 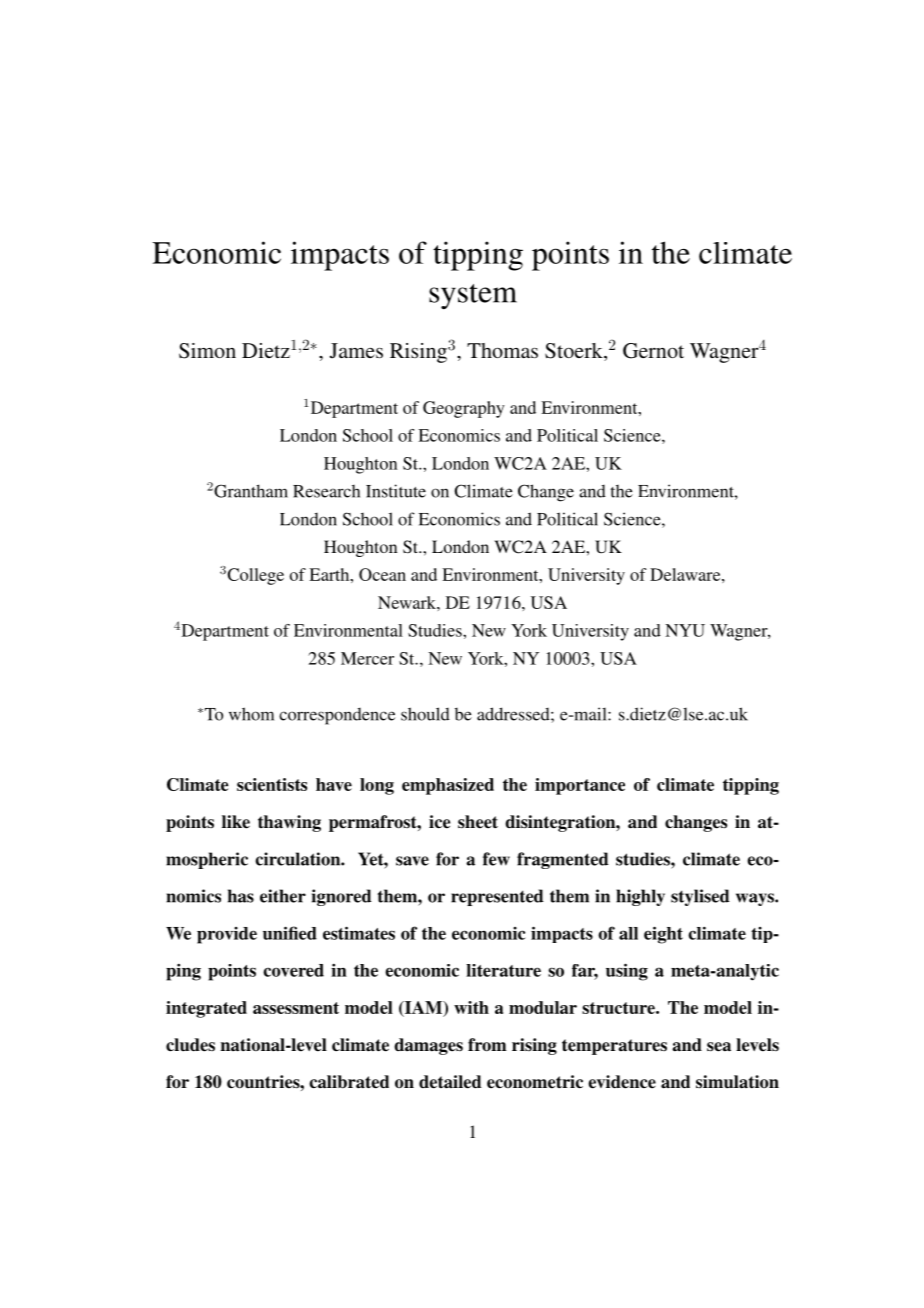 What do you see at coordinates (251, 714) in the document?
I see `whom` at bounding box center [251, 714].
